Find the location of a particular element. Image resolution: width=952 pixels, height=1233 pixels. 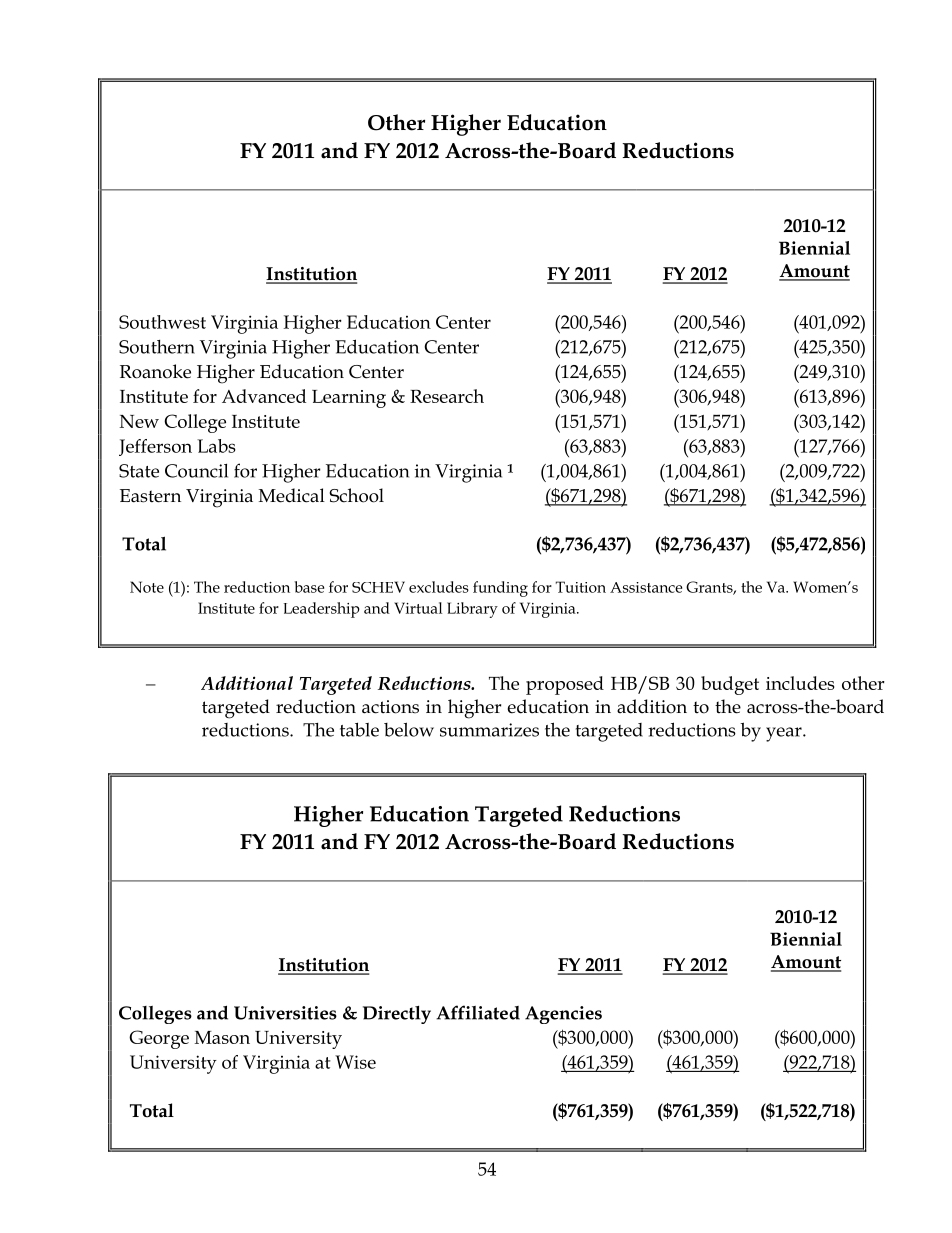

Southern is located at coordinates (157, 347).
